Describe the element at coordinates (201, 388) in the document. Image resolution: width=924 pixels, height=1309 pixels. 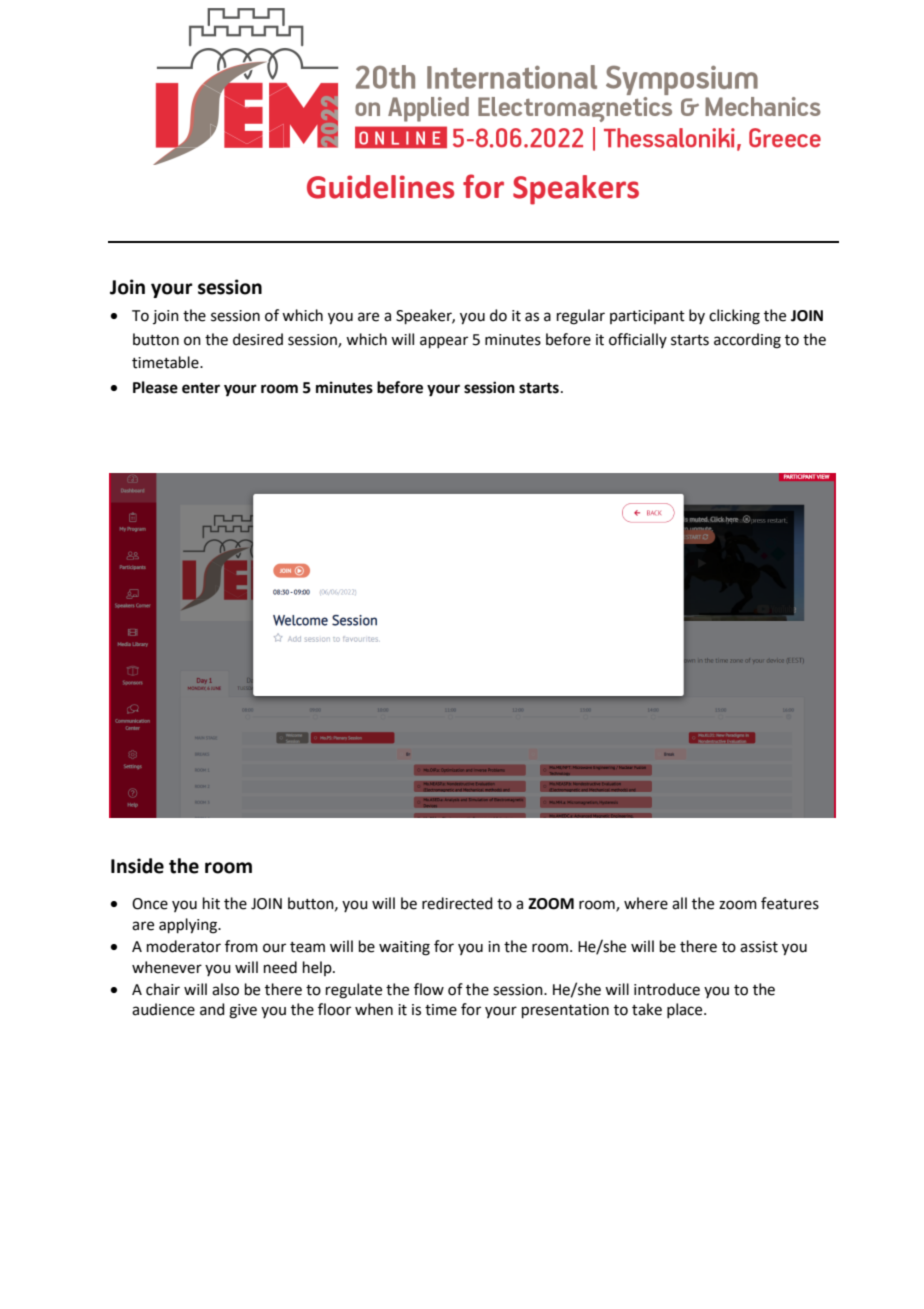
I see `enter` at that location.
